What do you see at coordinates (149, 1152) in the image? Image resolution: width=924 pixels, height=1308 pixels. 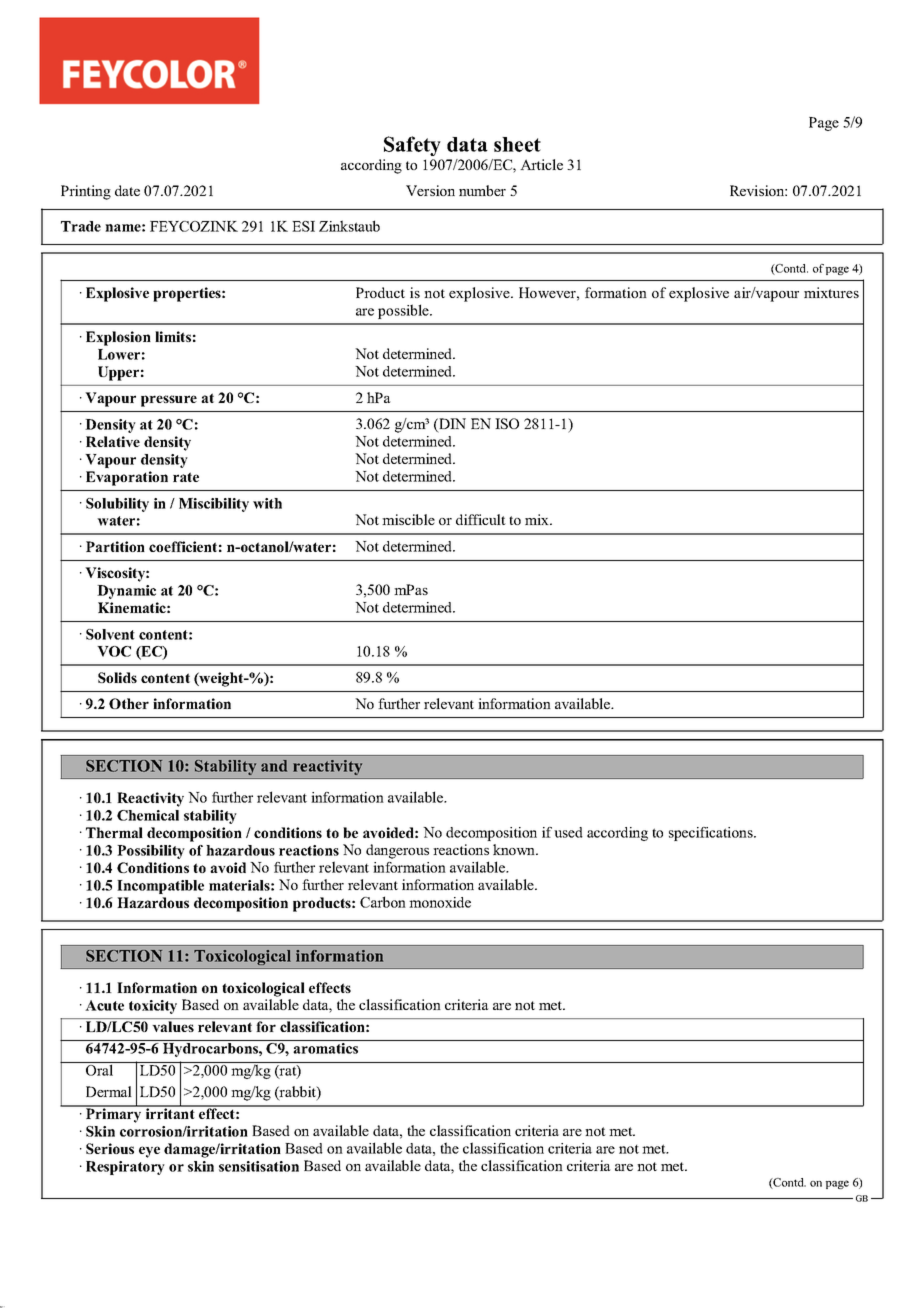 I see `eye` at bounding box center [149, 1152].
